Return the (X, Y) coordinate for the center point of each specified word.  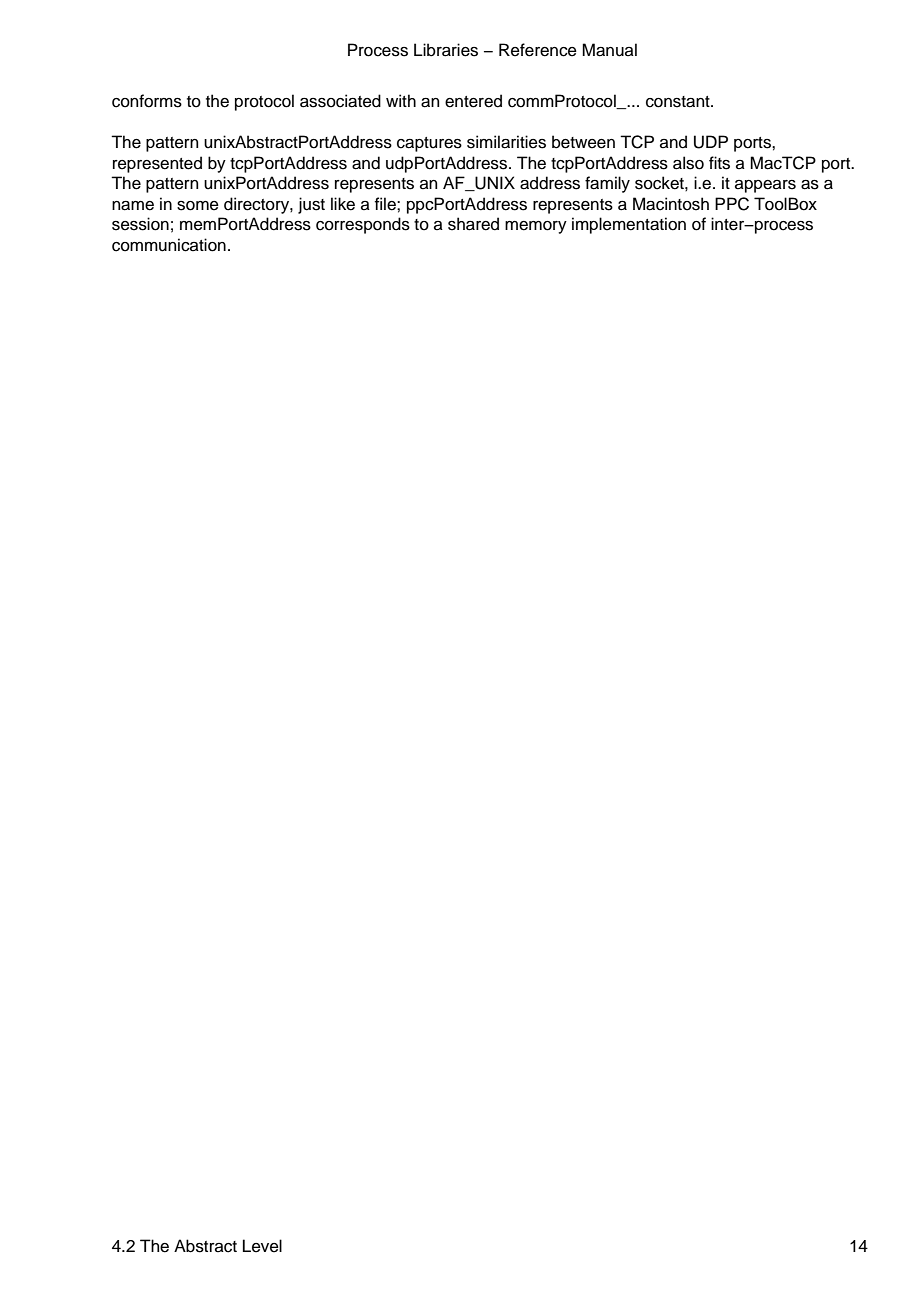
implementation (629, 225)
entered (473, 101)
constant (679, 102)
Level (262, 1246)
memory (536, 227)
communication (169, 245)
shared (473, 224)
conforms (147, 101)
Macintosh (671, 204)
